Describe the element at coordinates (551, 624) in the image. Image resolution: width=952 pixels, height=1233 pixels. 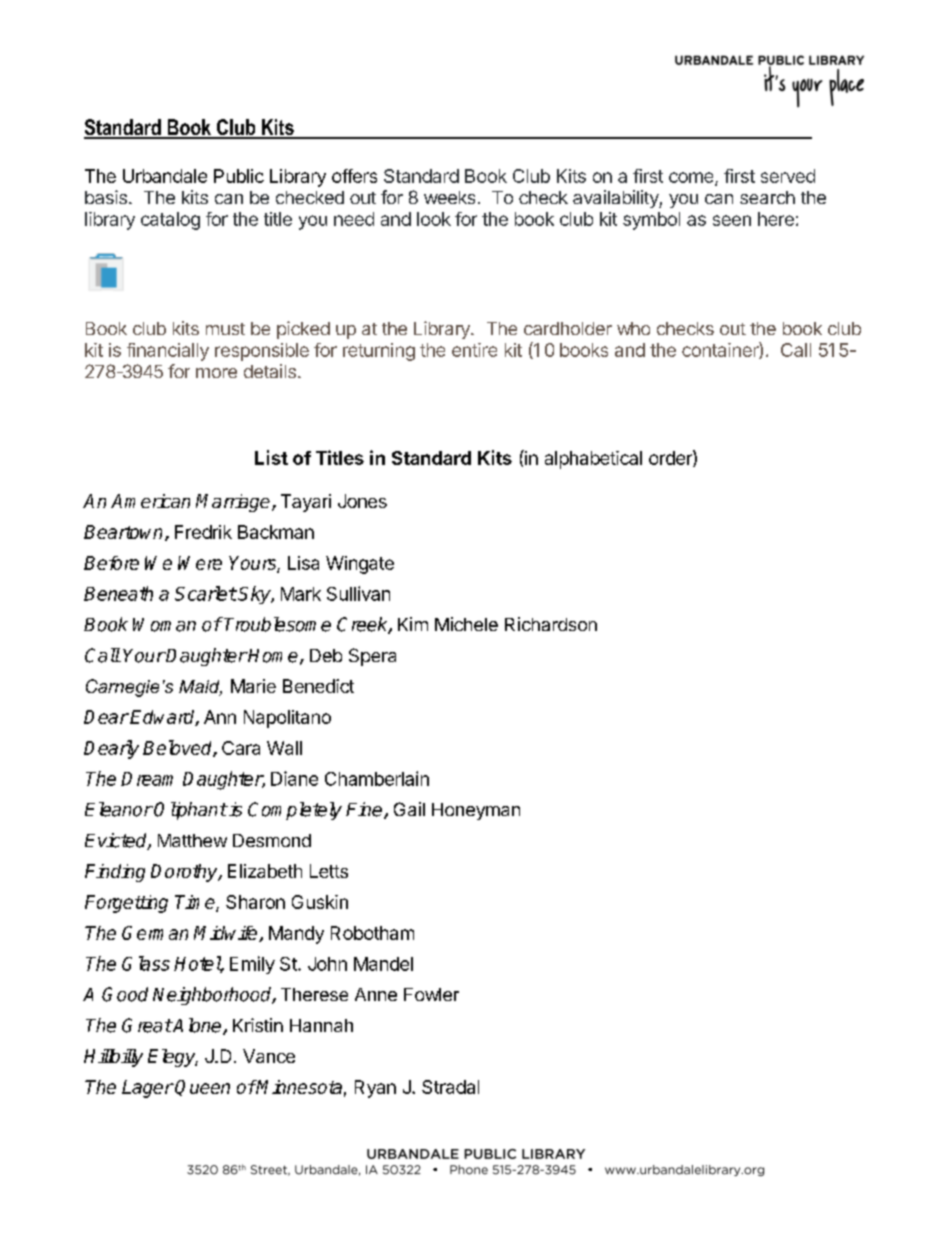
I see `Richardson` at that location.
